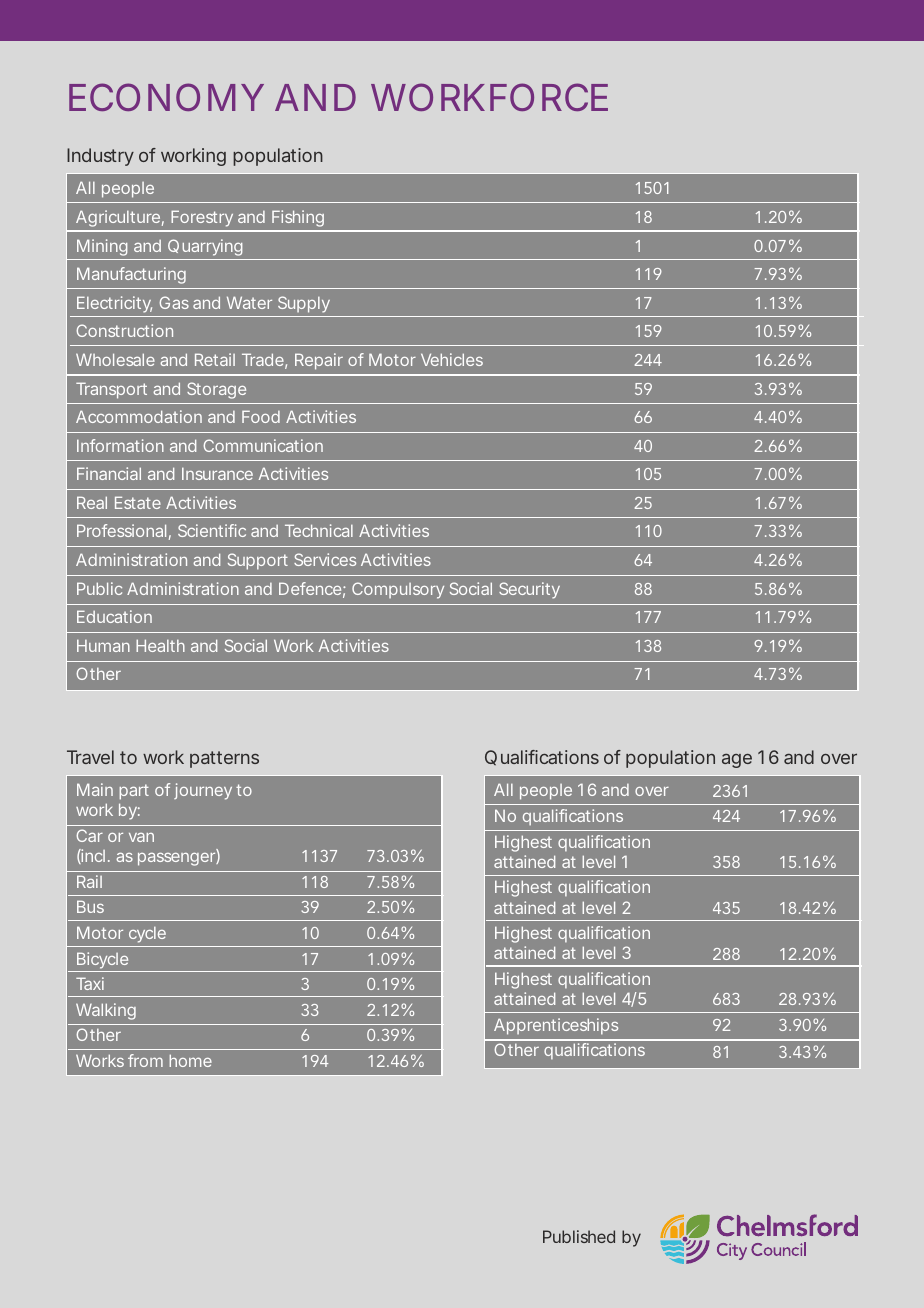 This image has width=924, height=1308. What do you see at coordinates (121, 530) in the image?
I see `Professional` at bounding box center [121, 530].
